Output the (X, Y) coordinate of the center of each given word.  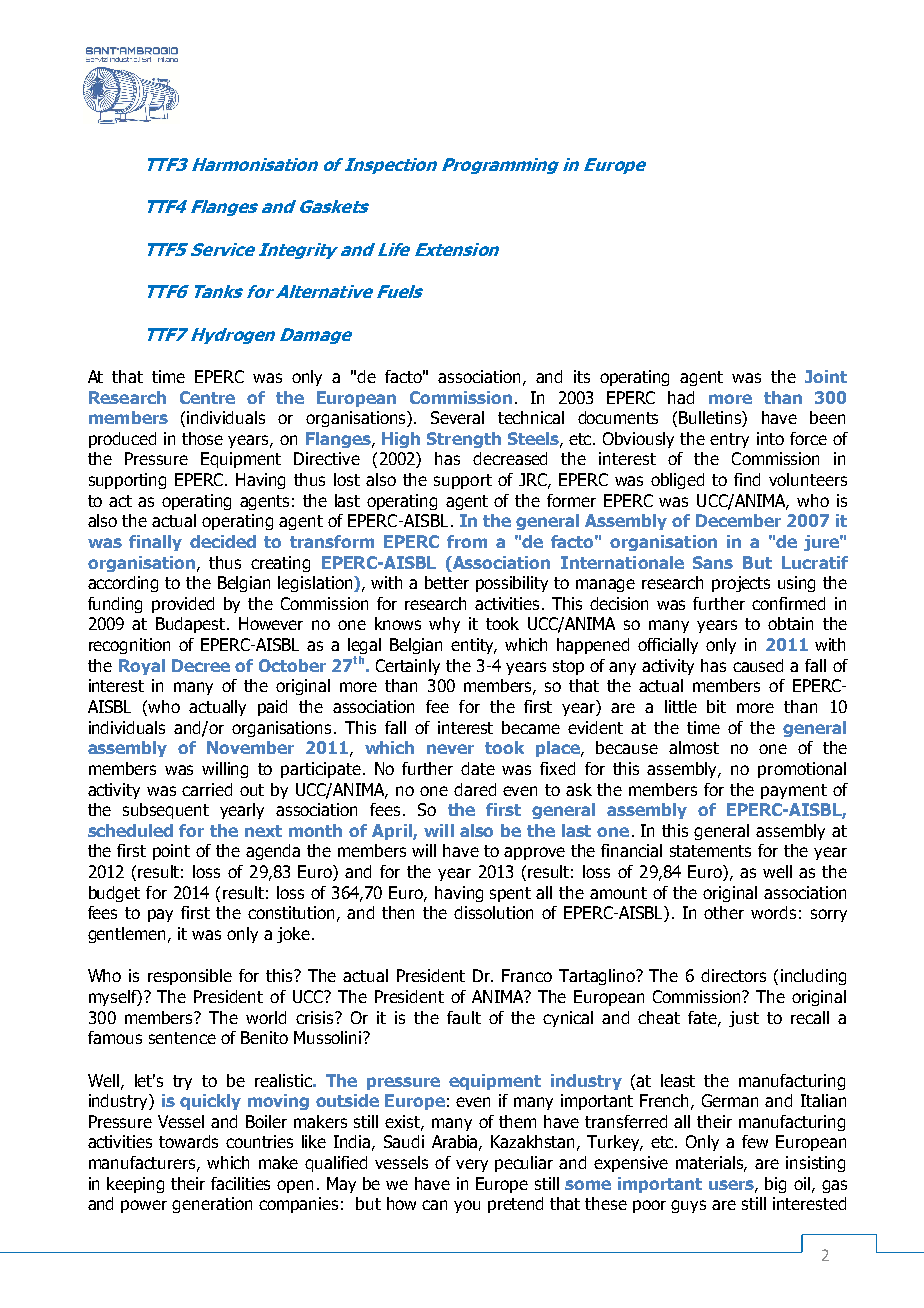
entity (473, 646)
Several (457, 417)
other (724, 912)
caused (758, 665)
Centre (207, 397)
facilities (240, 1183)
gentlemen (128, 935)
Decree (201, 665)
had (681, 397)
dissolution (493, 912)
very (472, 1165)
